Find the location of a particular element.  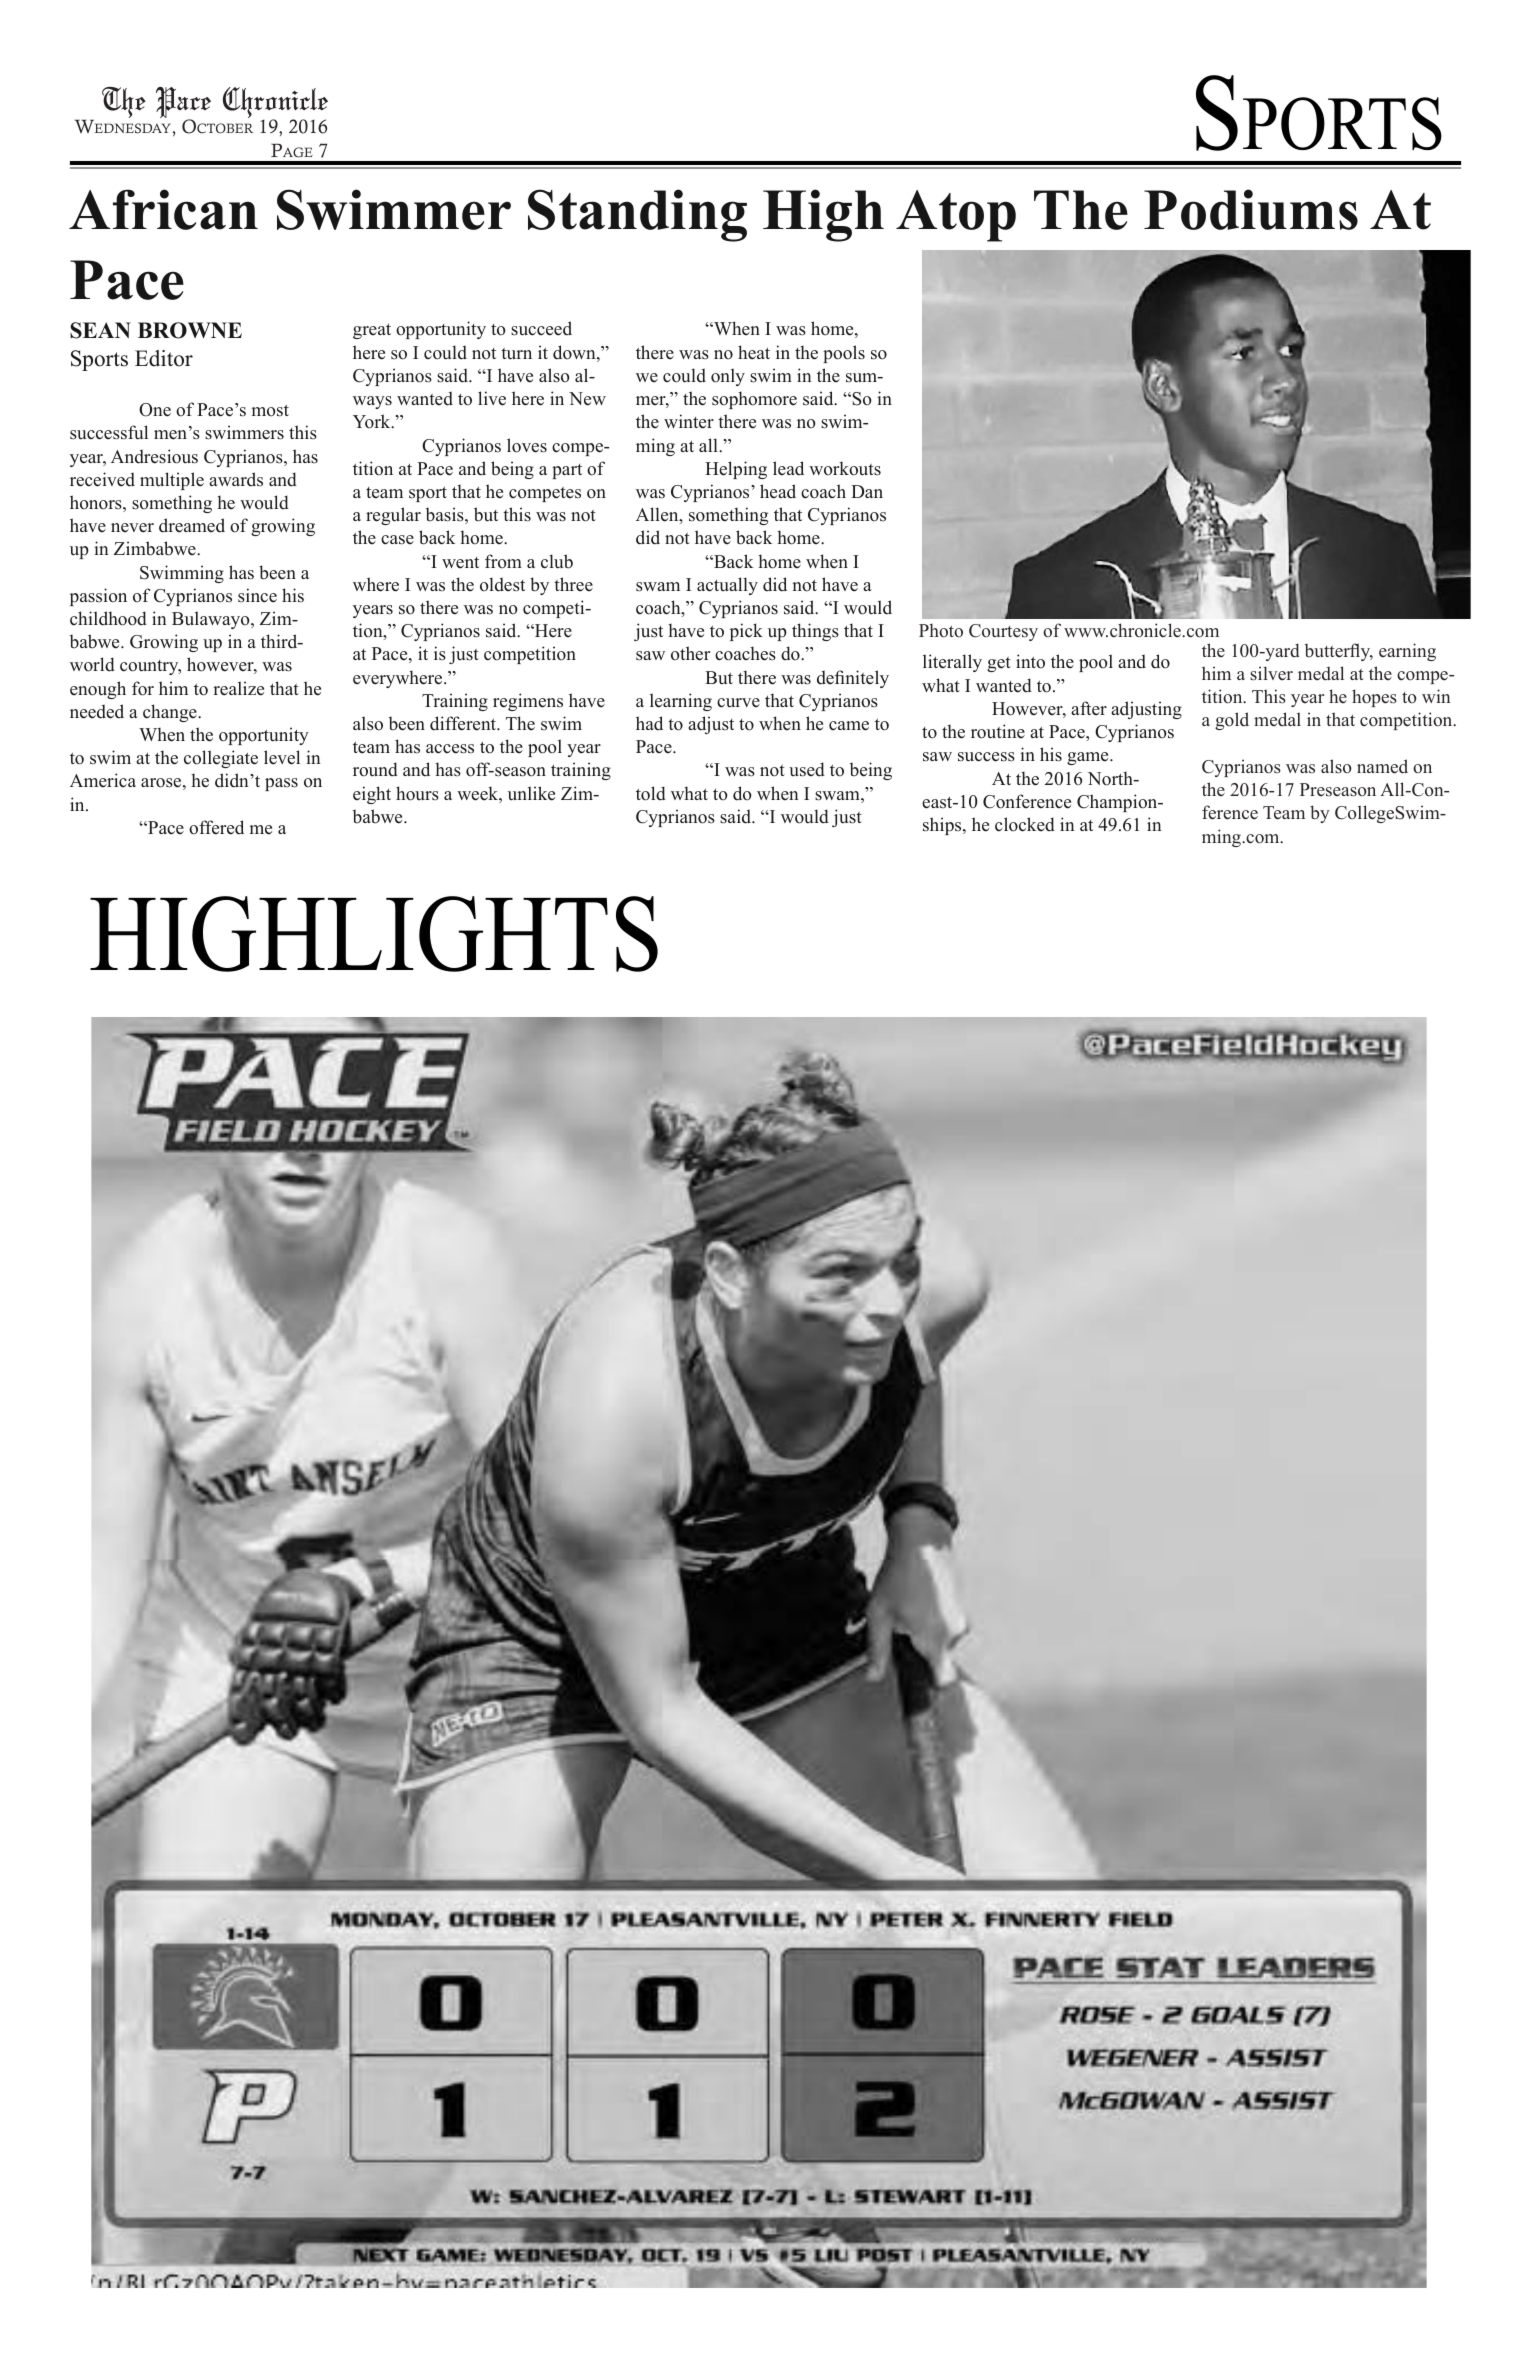

offered is located at coordinates (216, 827).
